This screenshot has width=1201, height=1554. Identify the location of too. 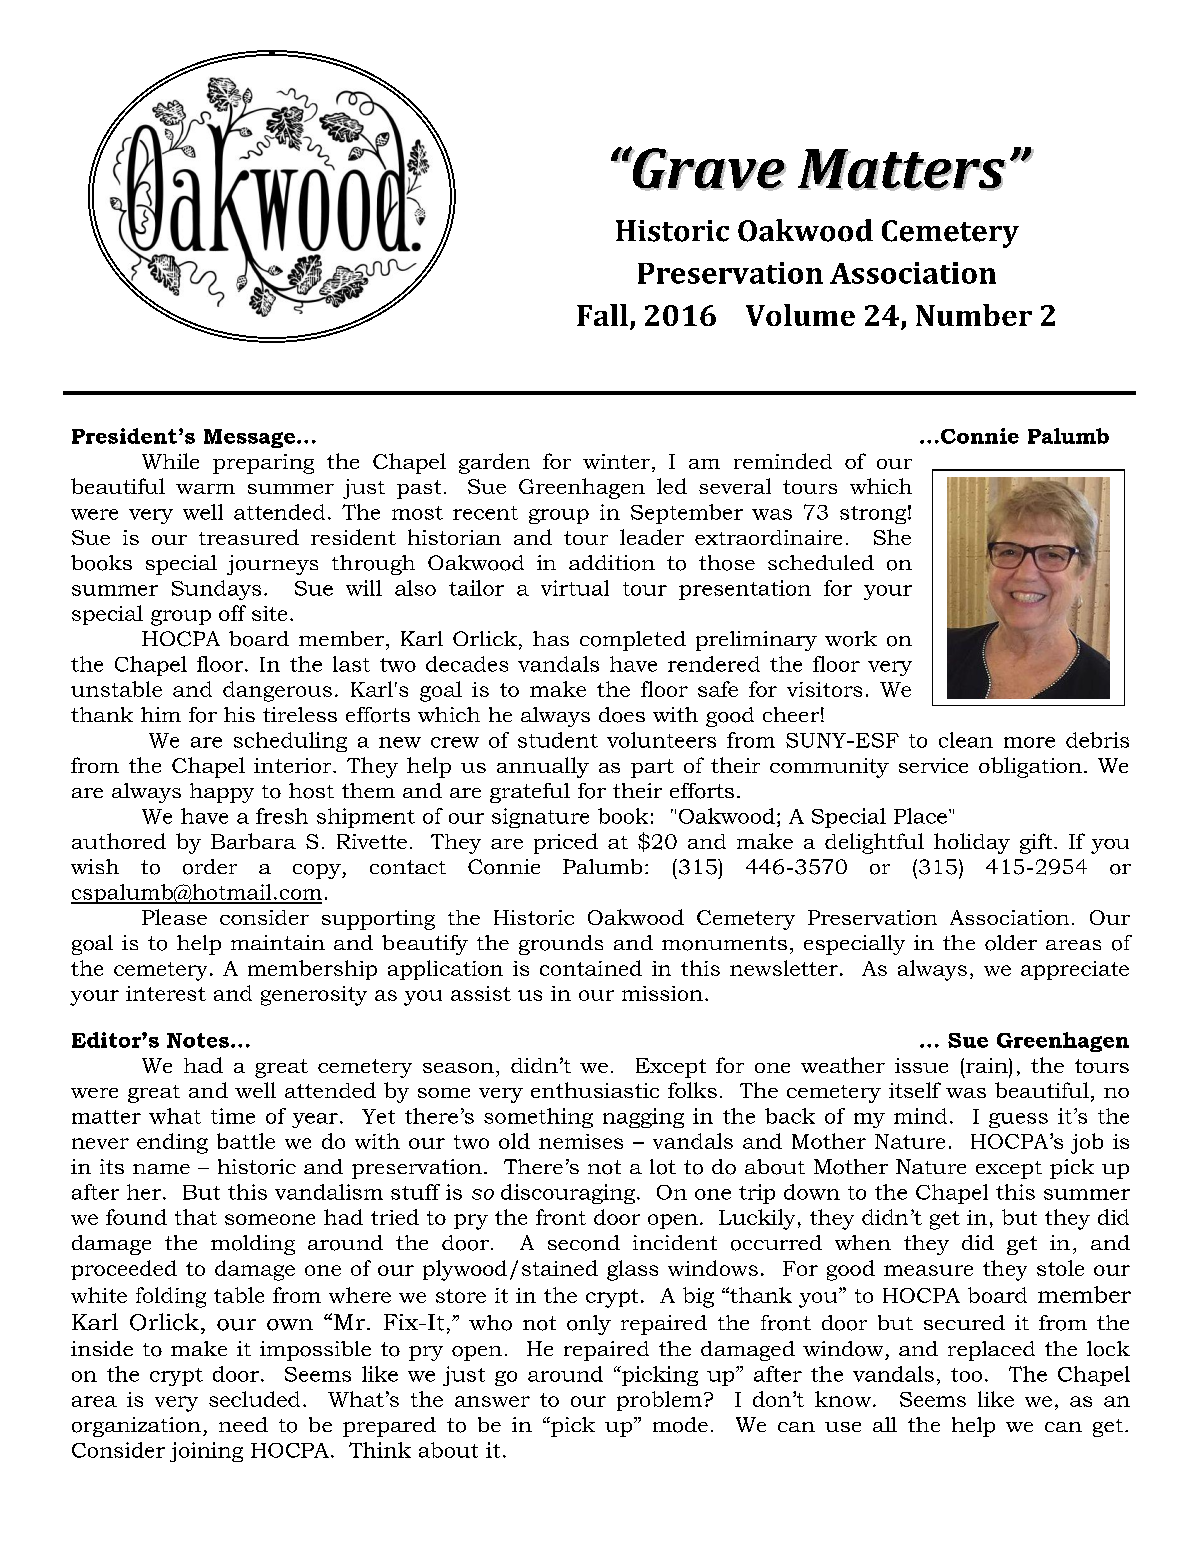
(966, 1375).
